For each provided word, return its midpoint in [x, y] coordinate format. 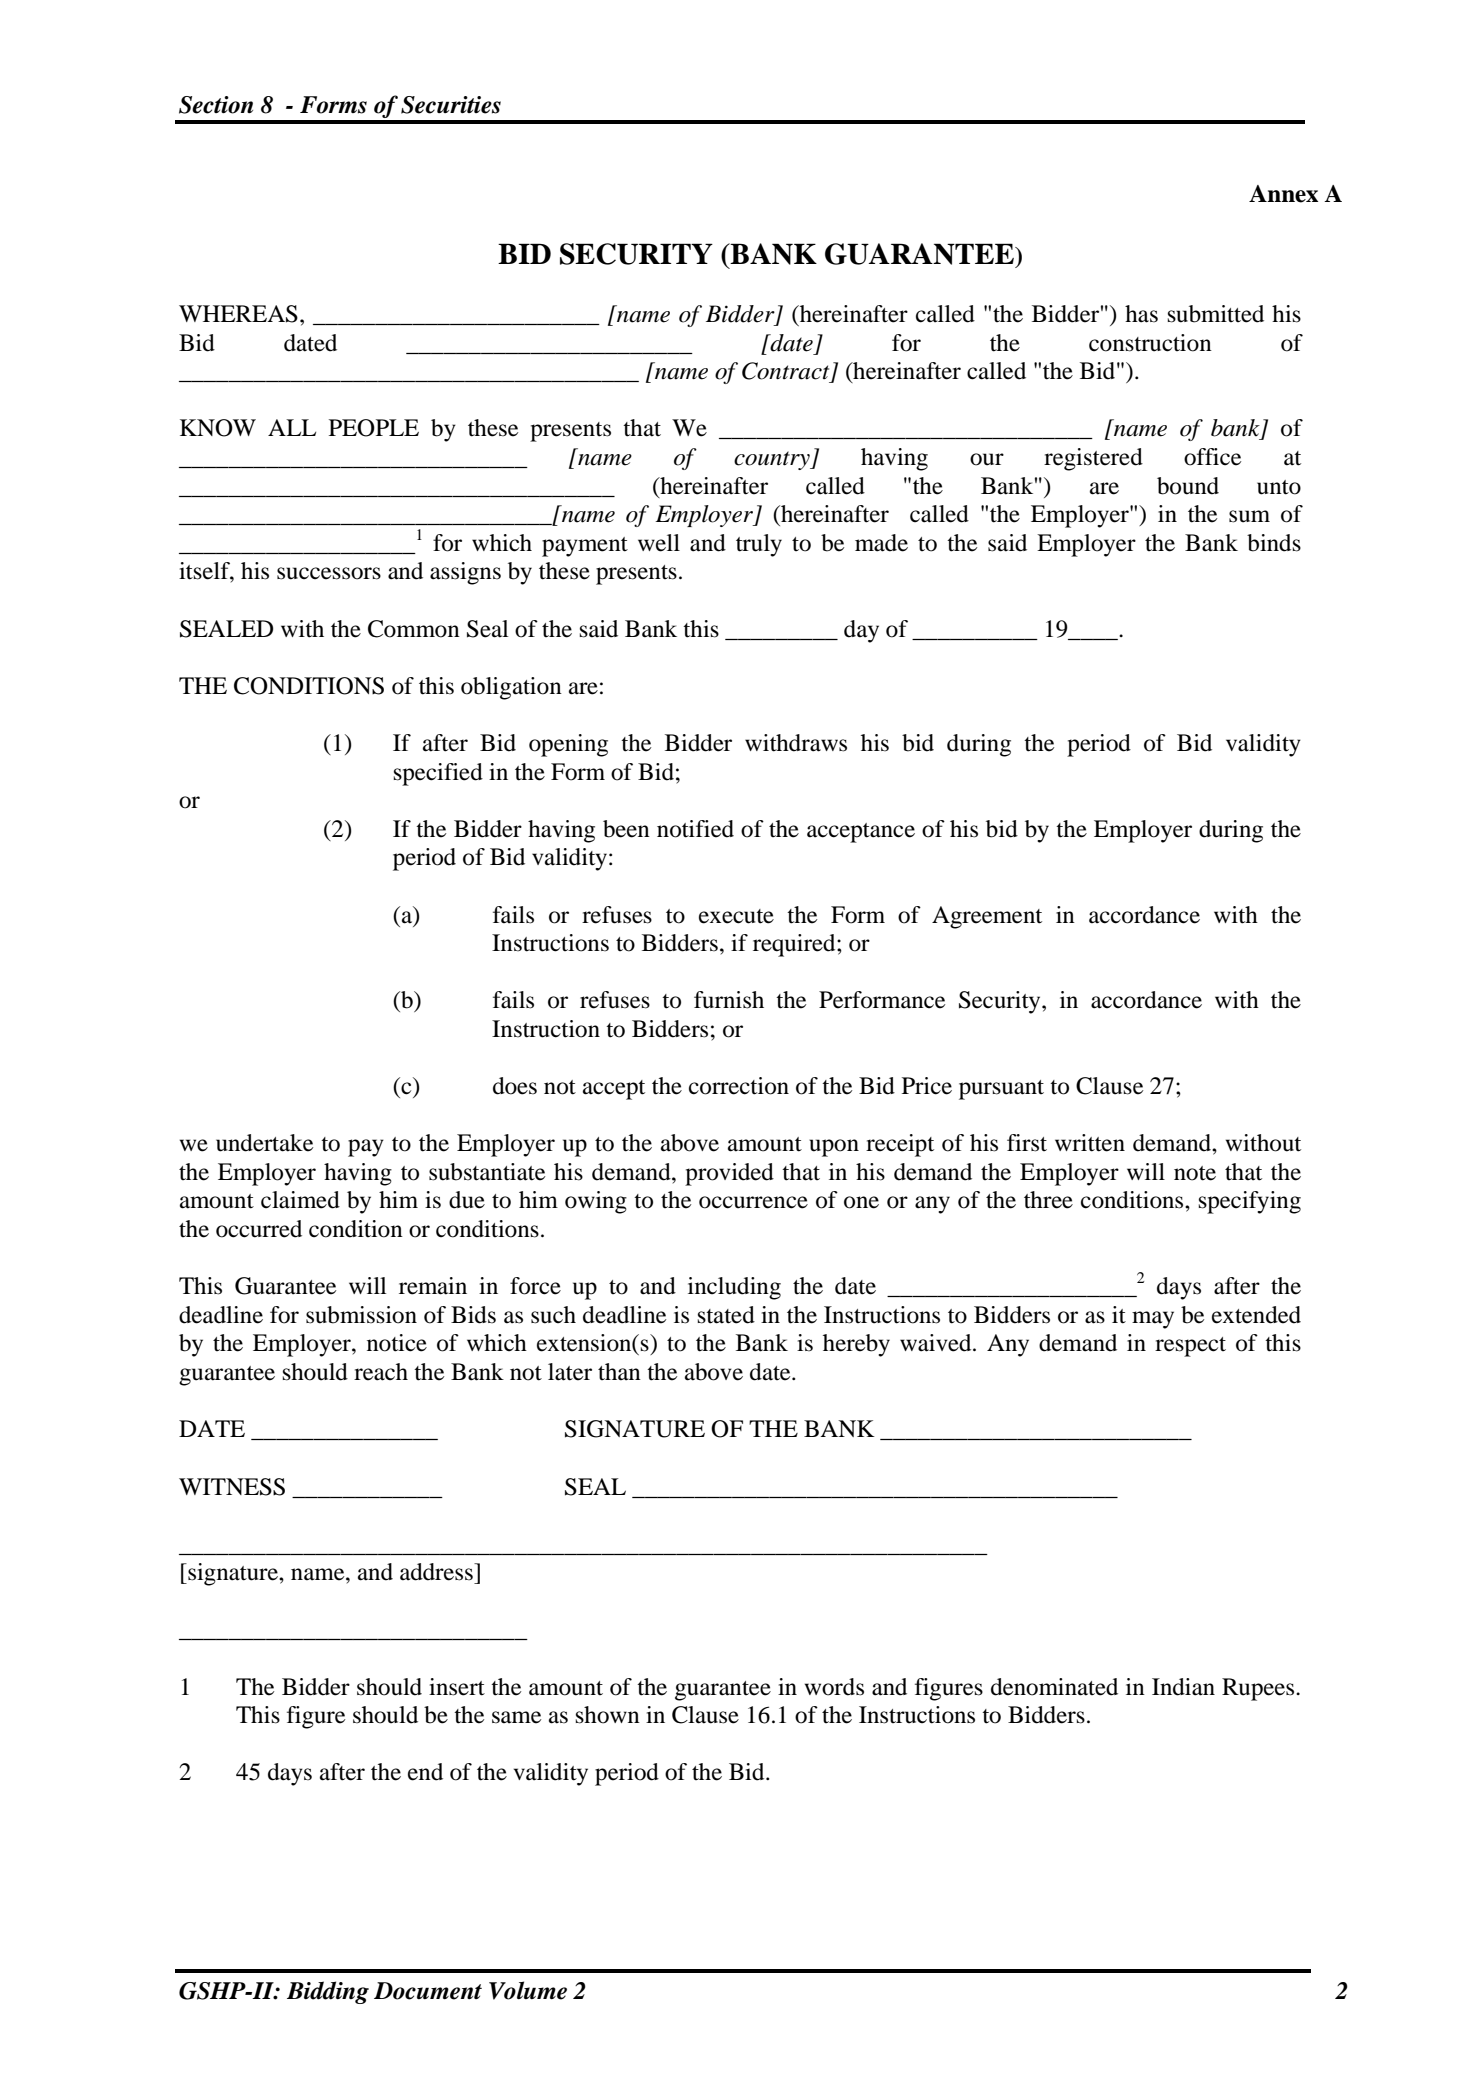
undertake [264, 1143]
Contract [787, 372]
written [1090, 1143]
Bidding [328, 1992]
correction [739, 1086]
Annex [1283, 194]
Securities [451, 105]
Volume [528, 1990]
